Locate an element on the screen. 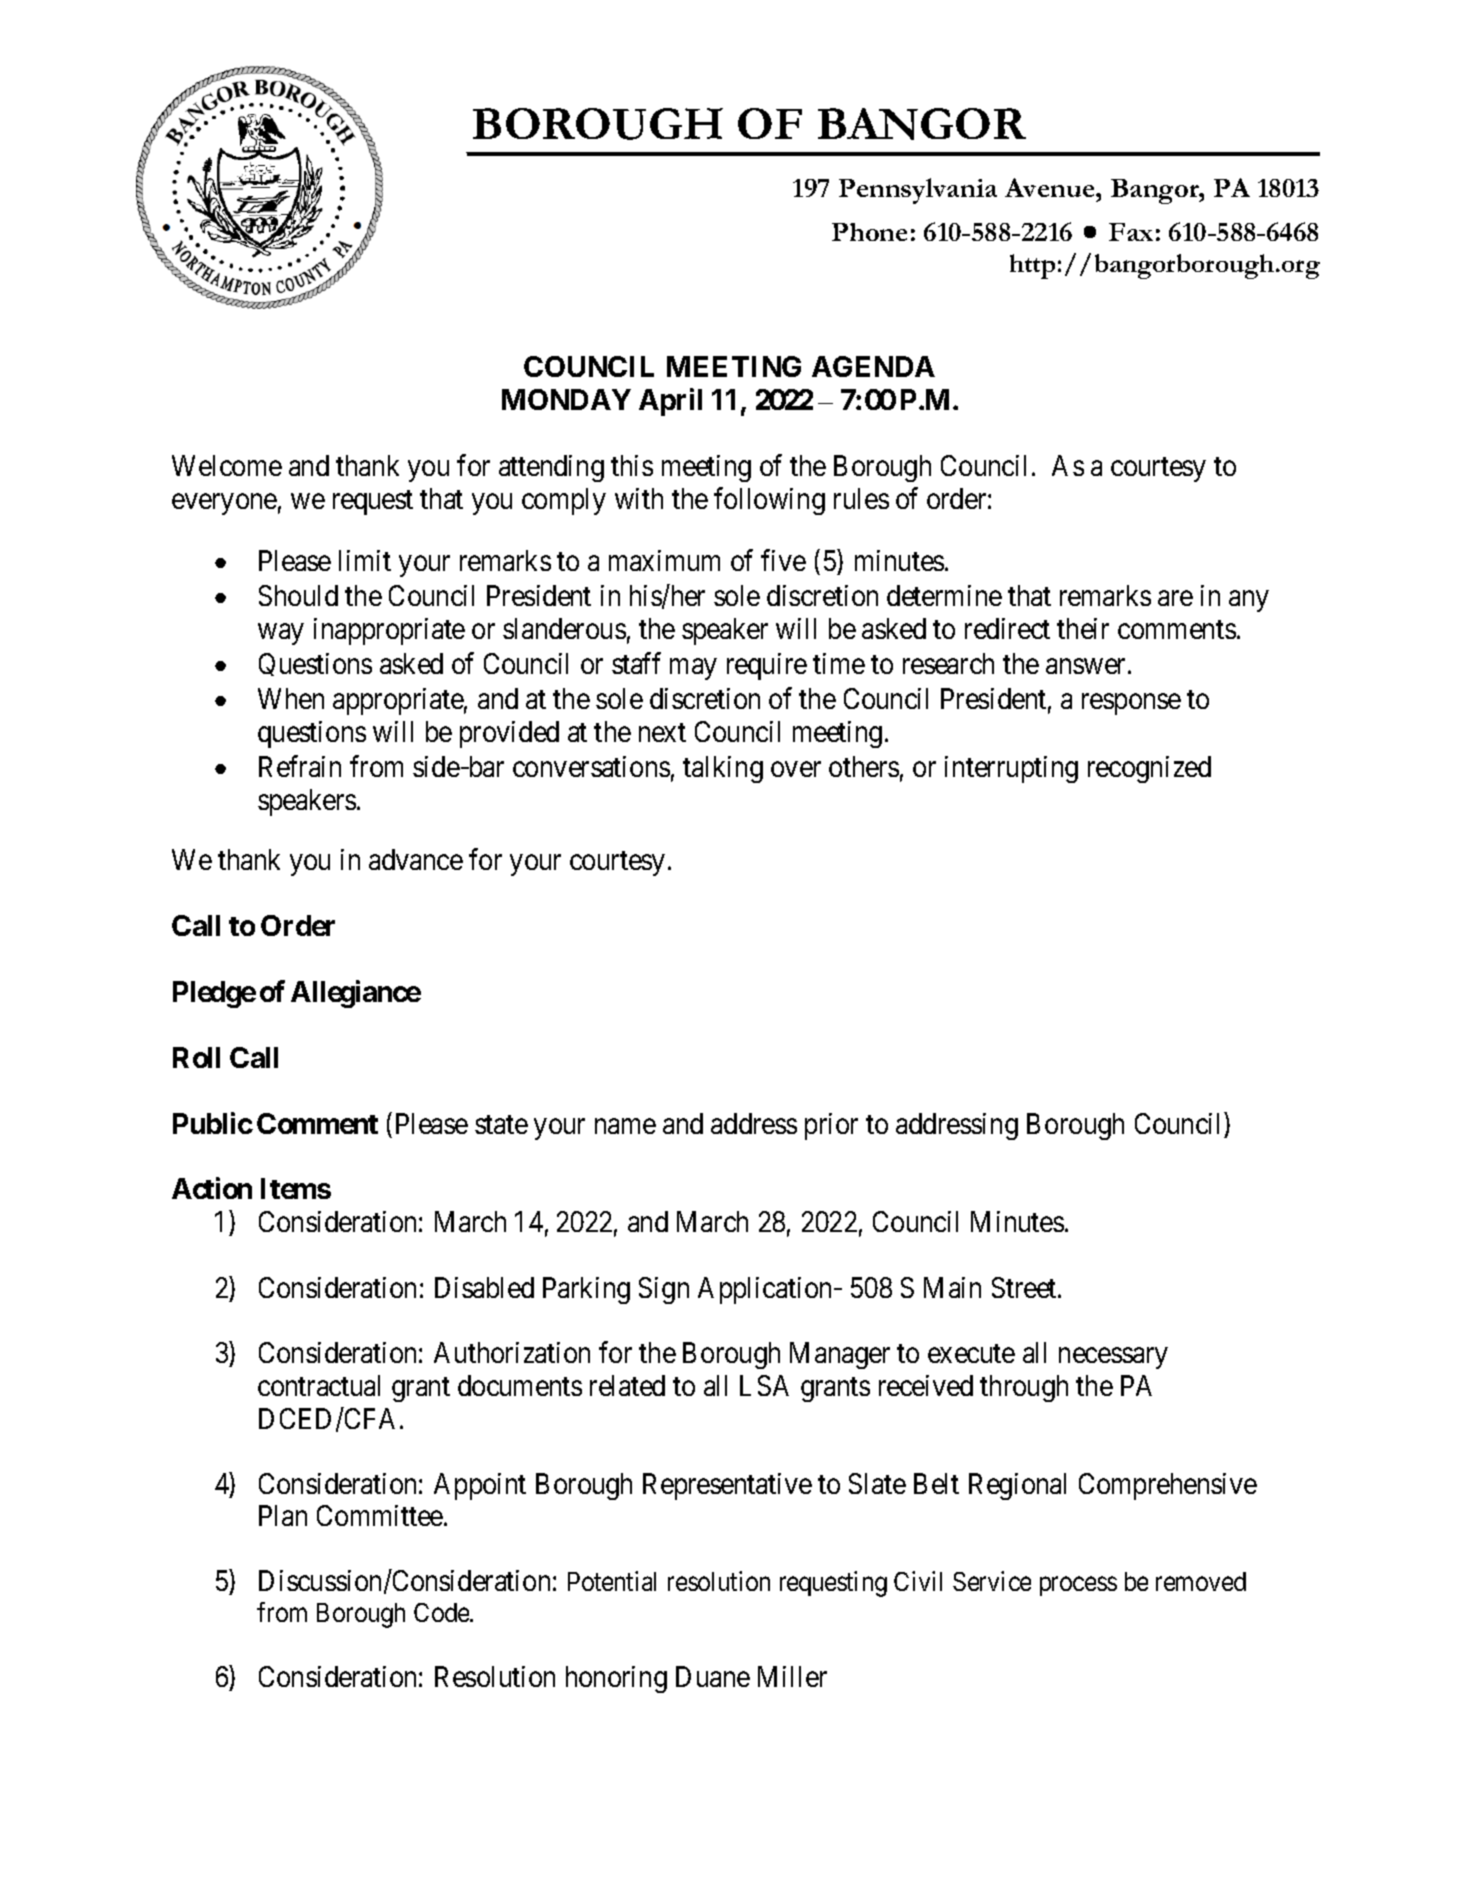 The height and width of the screenshot is (1888, 1459). Phone is located at coordinates (869, 232).
